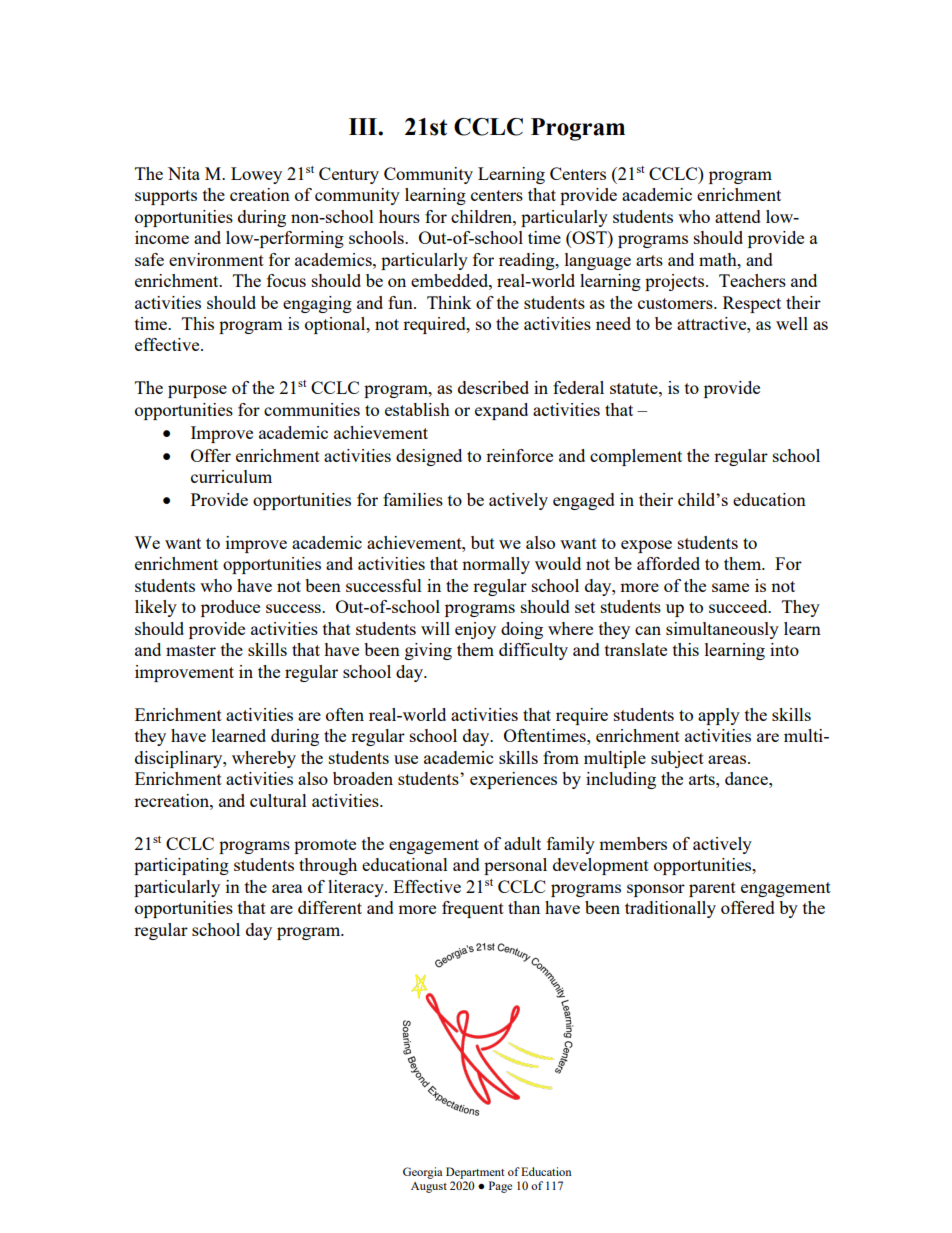 The image size is (952, 1233). Describe the element at coordinates (191, 650) in the image. I see `master` at that location.
